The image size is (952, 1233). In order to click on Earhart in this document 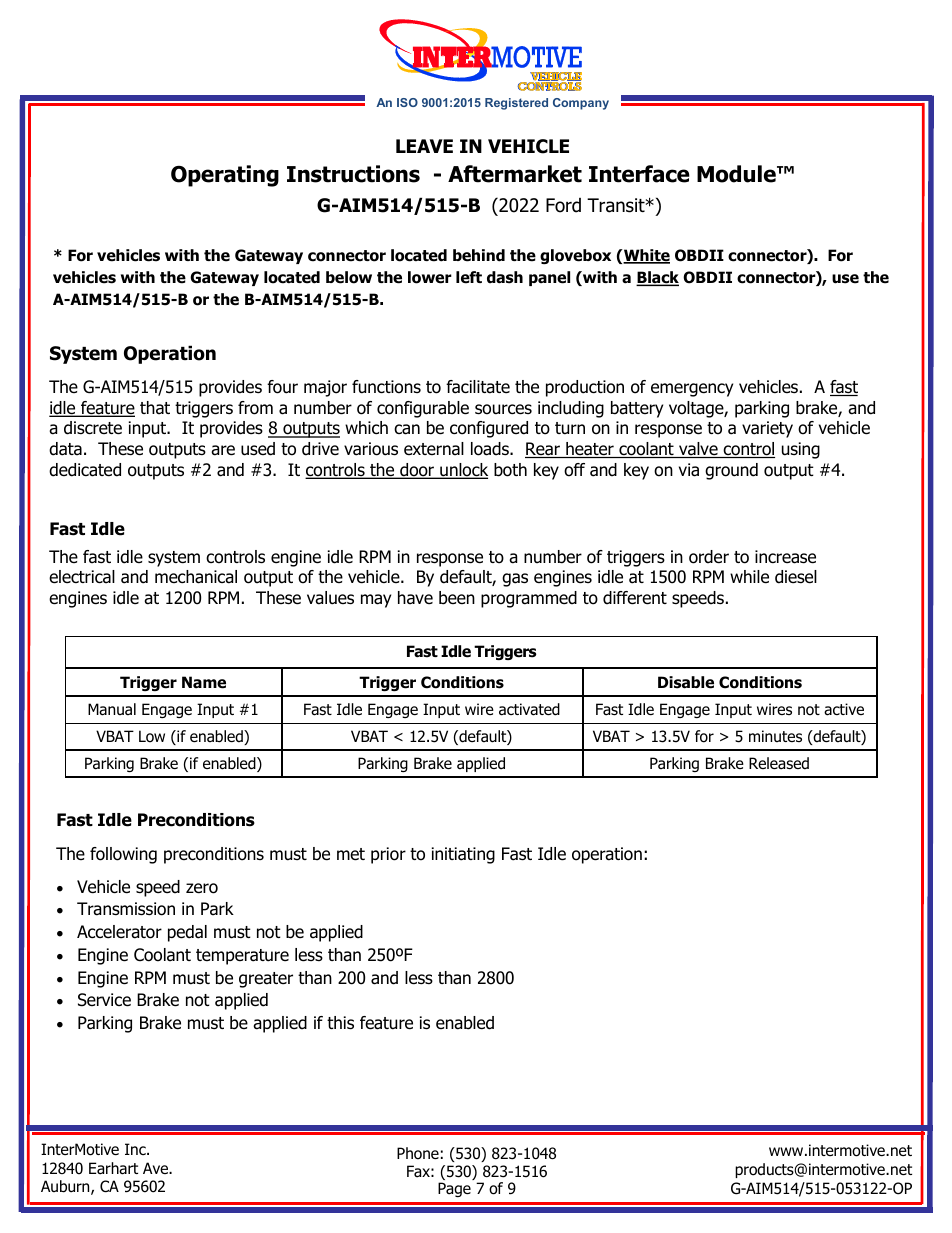, I will do `click(113, 1168)`.
